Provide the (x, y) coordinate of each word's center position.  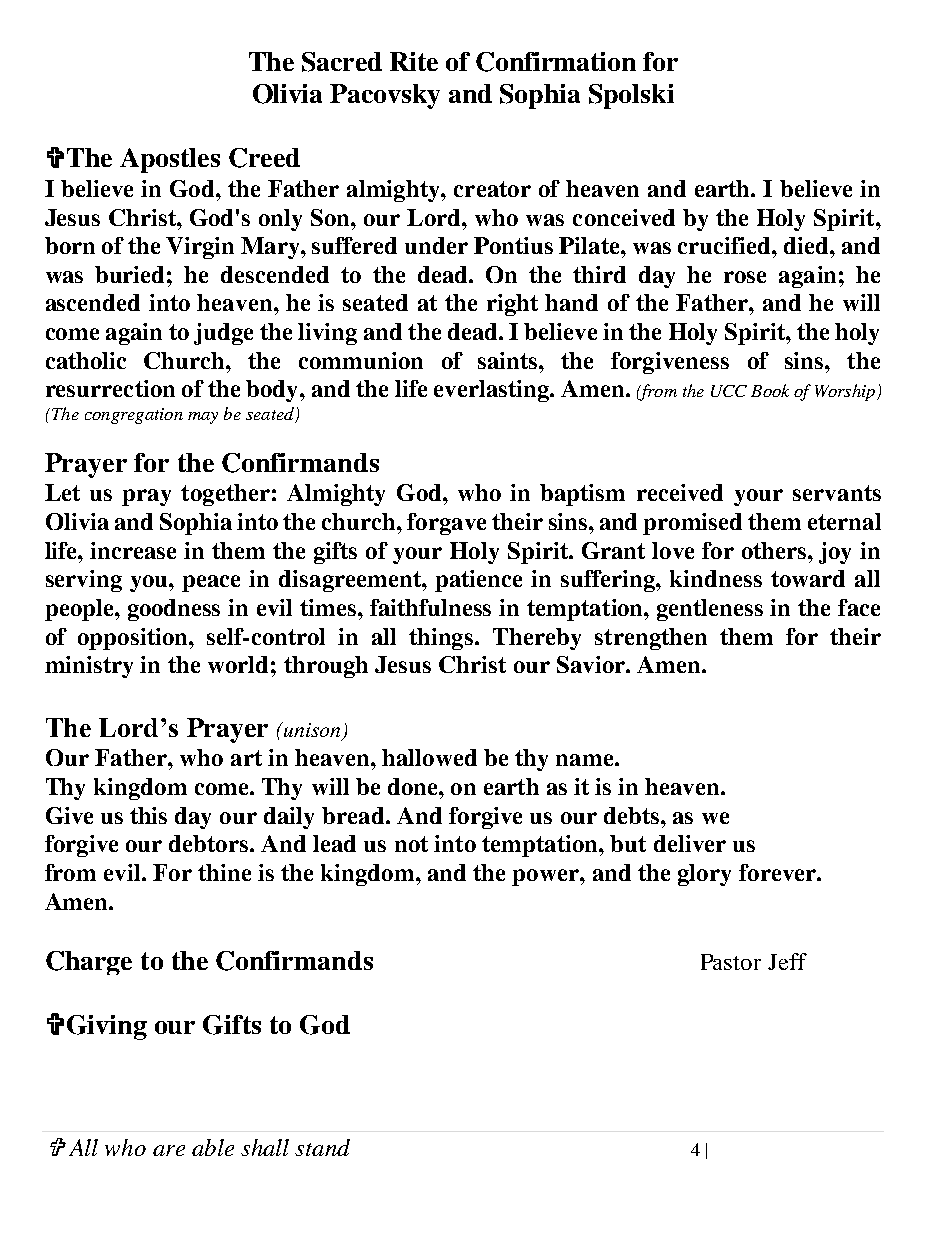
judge (223, 334)
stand (322, 1147)
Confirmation (556, 62)
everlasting (492, 391)
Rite (414, 61)
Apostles (170, 160)
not (411, 844)
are (169, 1150)
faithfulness (430, 607)
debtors (210, 843)
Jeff (787, 961)
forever (778, 872)
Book (770, 390)
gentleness (710, 610)
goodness (174, 610)
